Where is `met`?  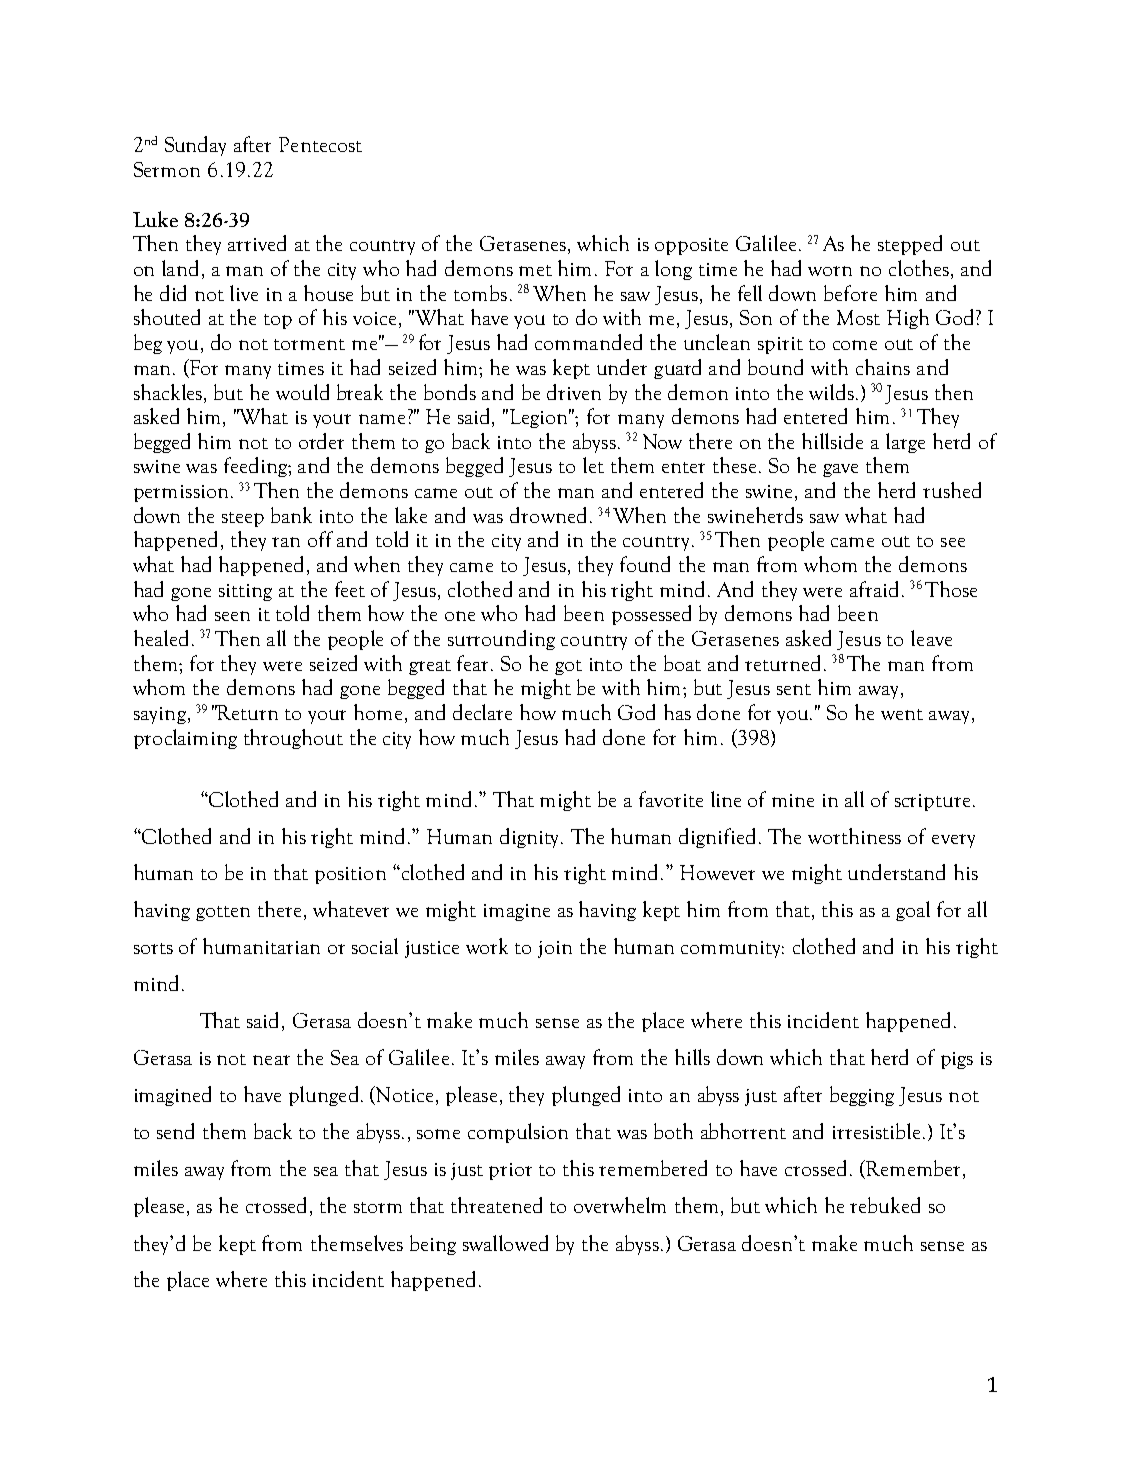 met is located at coordinates (535, 270).
